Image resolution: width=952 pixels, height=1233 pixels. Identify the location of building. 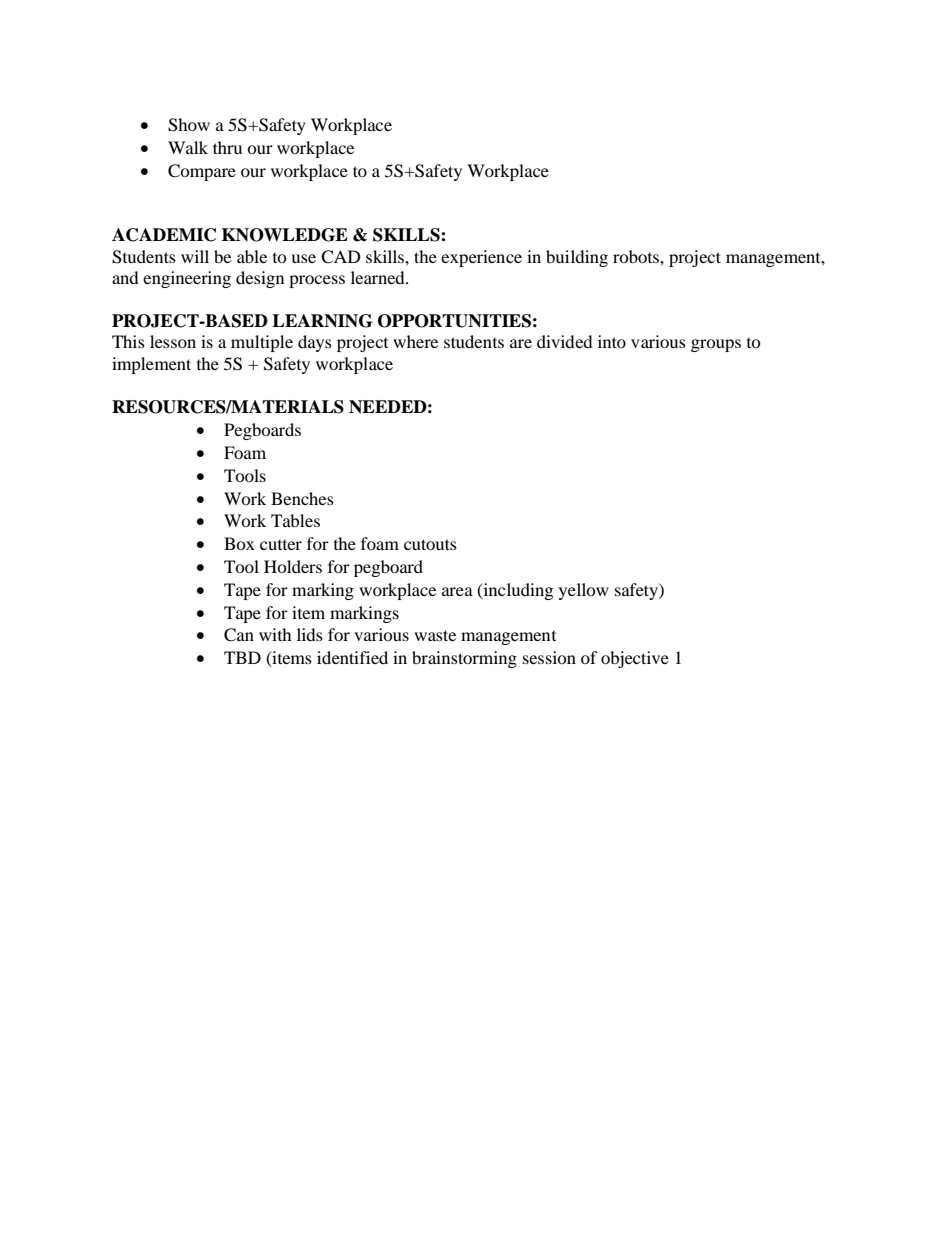
(577, 258).
